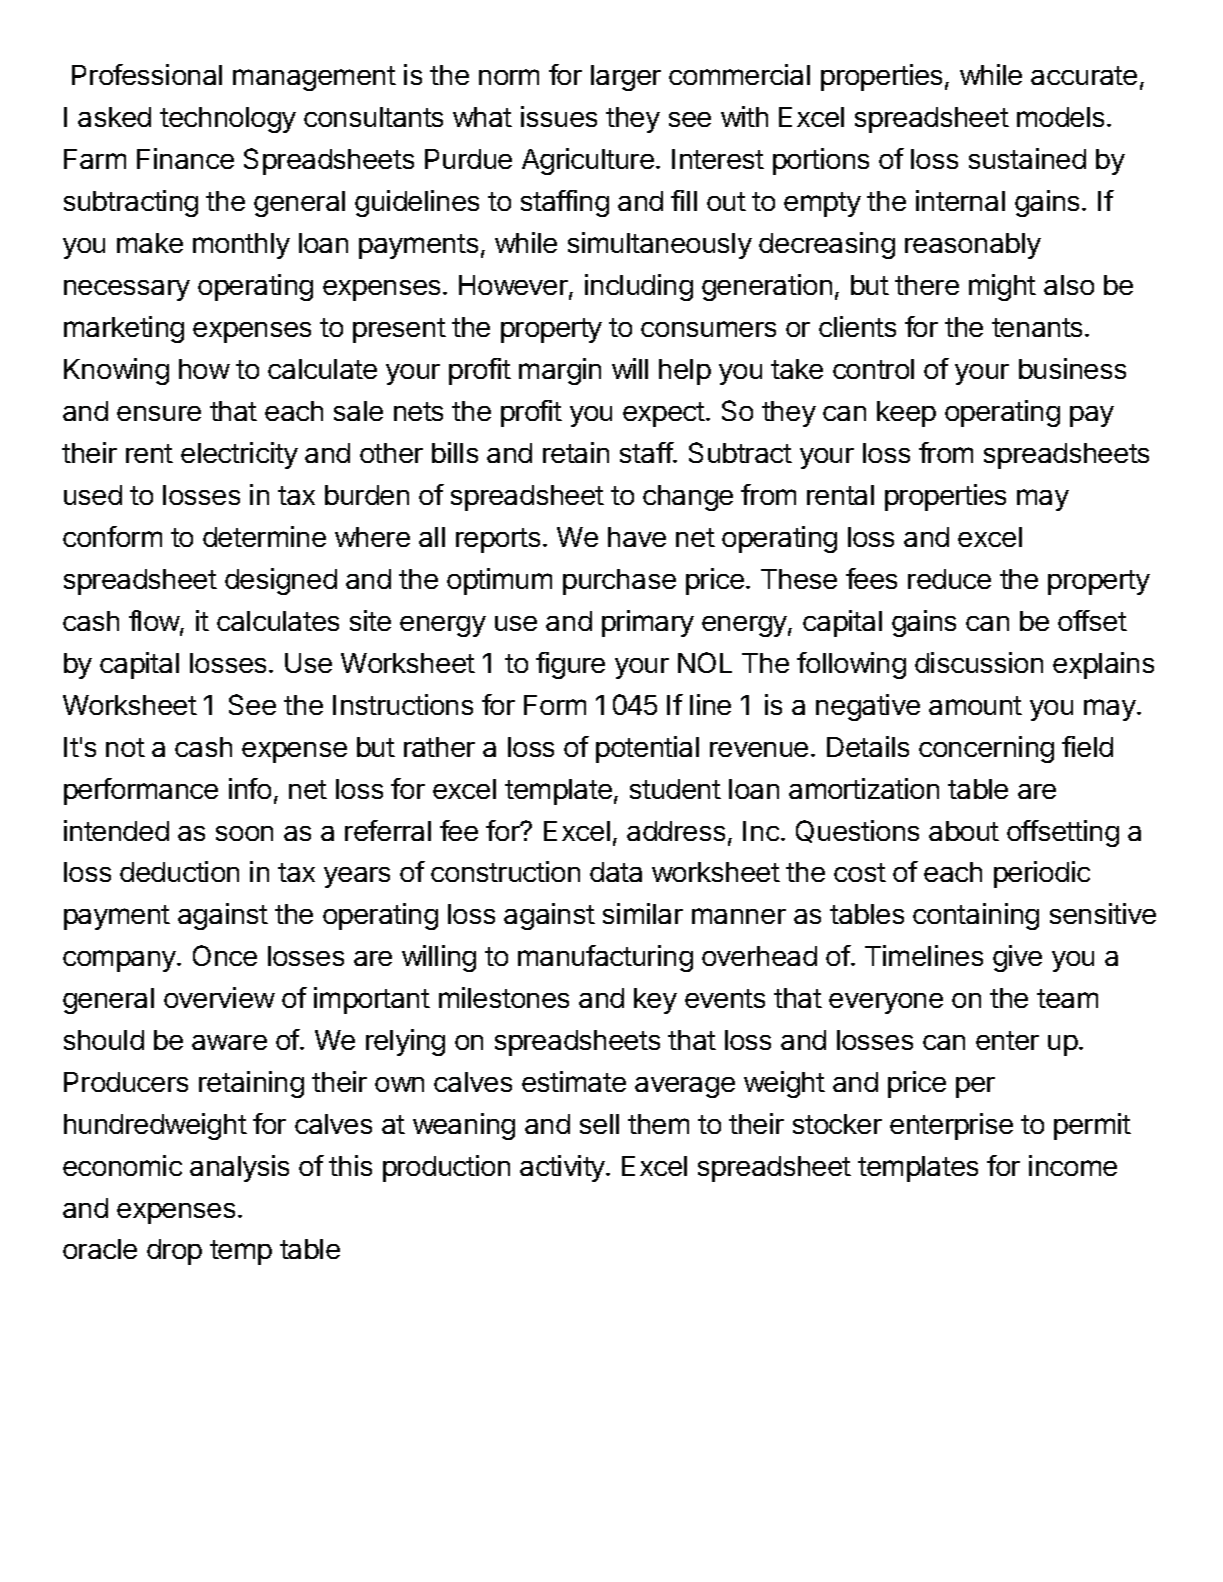 The height and width of the screenshot is (1582, 1223). What do you see at coordinates (228, 120) in the screenshot?
I see `technology` at bounding box center [228, 120].
